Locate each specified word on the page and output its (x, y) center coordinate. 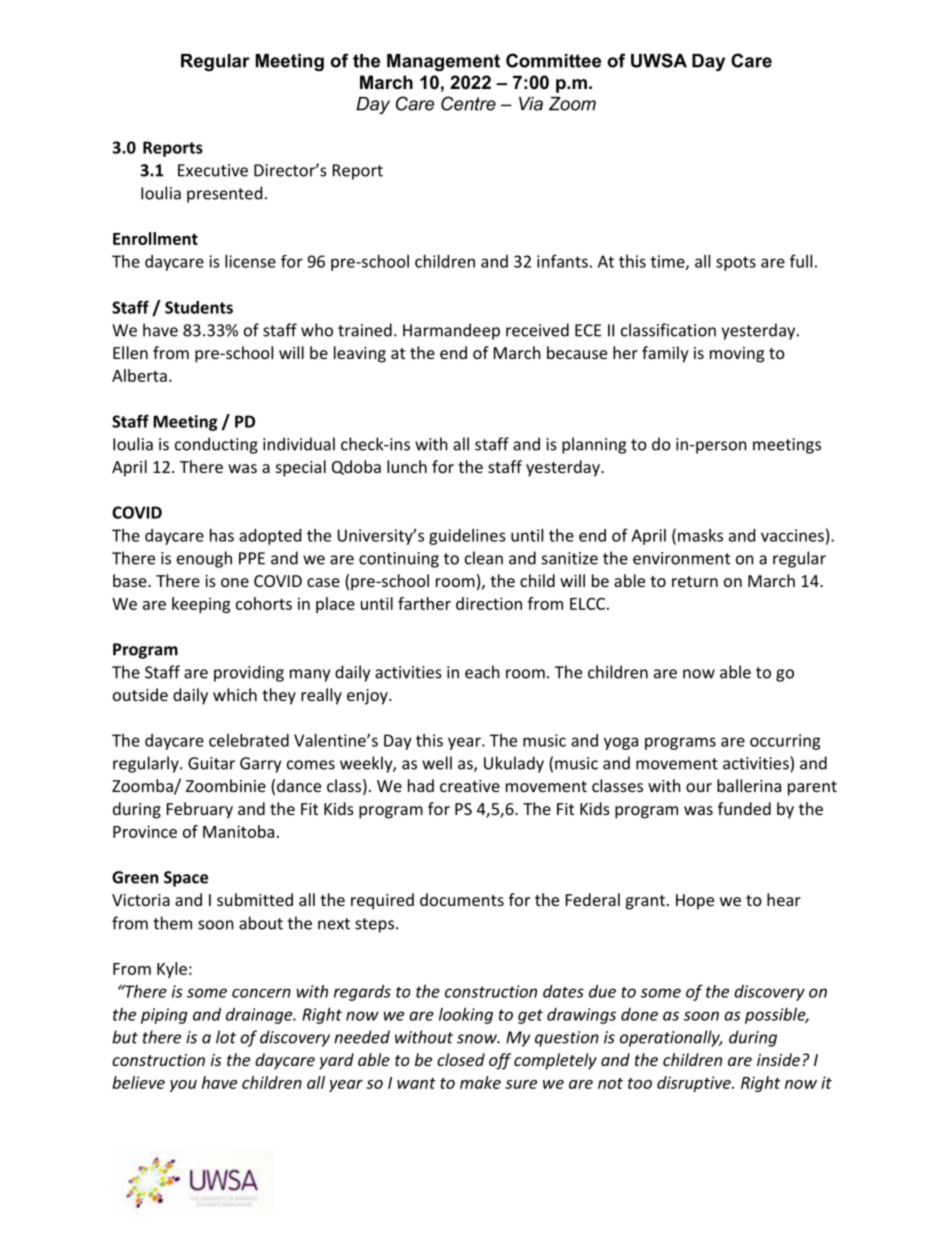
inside (778, 1059)
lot (226, 1037)
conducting (216, 445)
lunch (407, 466)
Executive (213, 170)
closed (461, 1059)
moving (737, 355)
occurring (785, 742)
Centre (468, 103)
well (437, 763)
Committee (553, 60)
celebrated (249, 740)
